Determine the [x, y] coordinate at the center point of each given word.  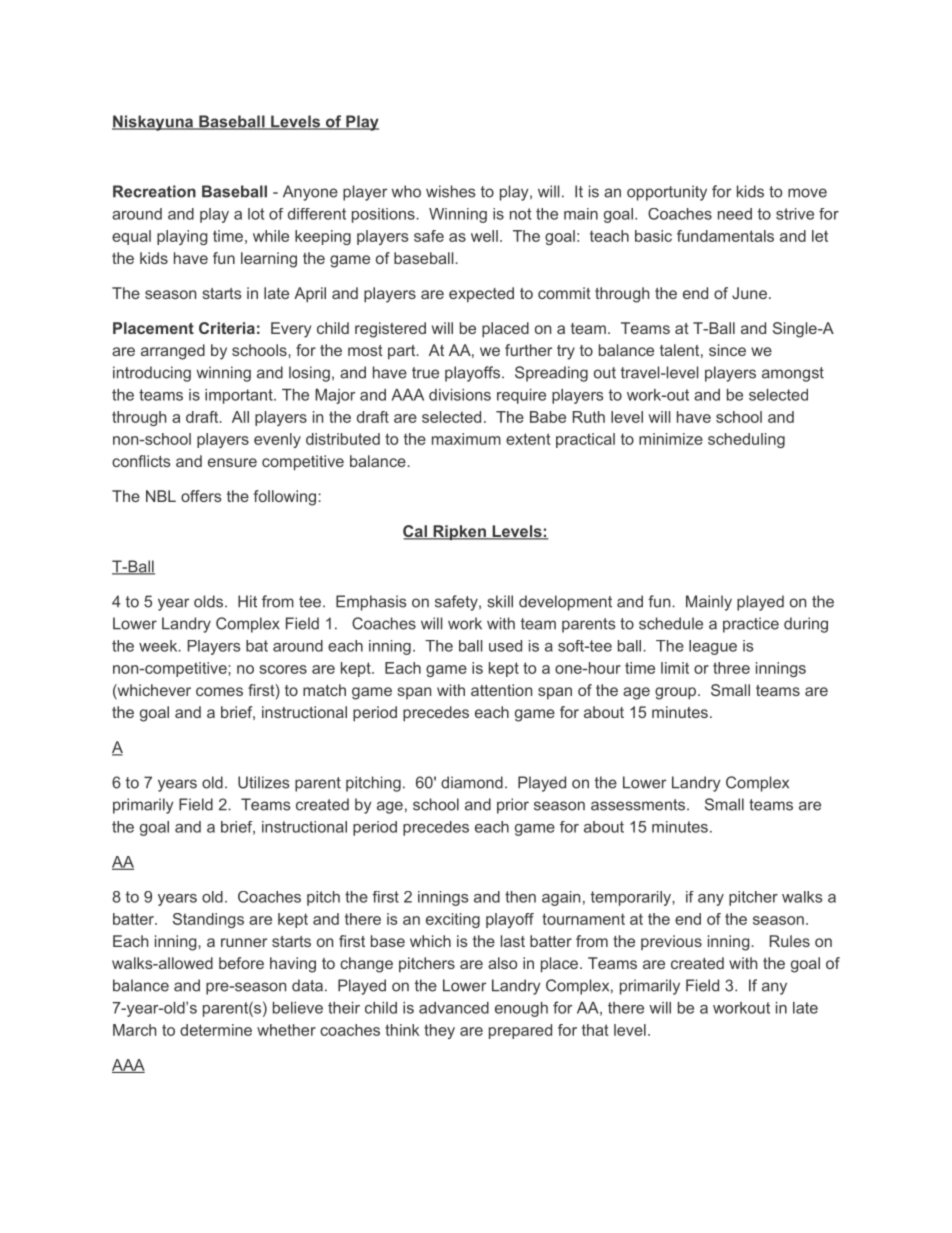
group [675, 693]
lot [256, 214]
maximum [466, 439]
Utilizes [263, 782]
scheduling [746, 440]
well [484, 236]
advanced [454, 1008]
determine [216, 1030]
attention [501, 690]
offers [201, 496]
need [735, 214]
